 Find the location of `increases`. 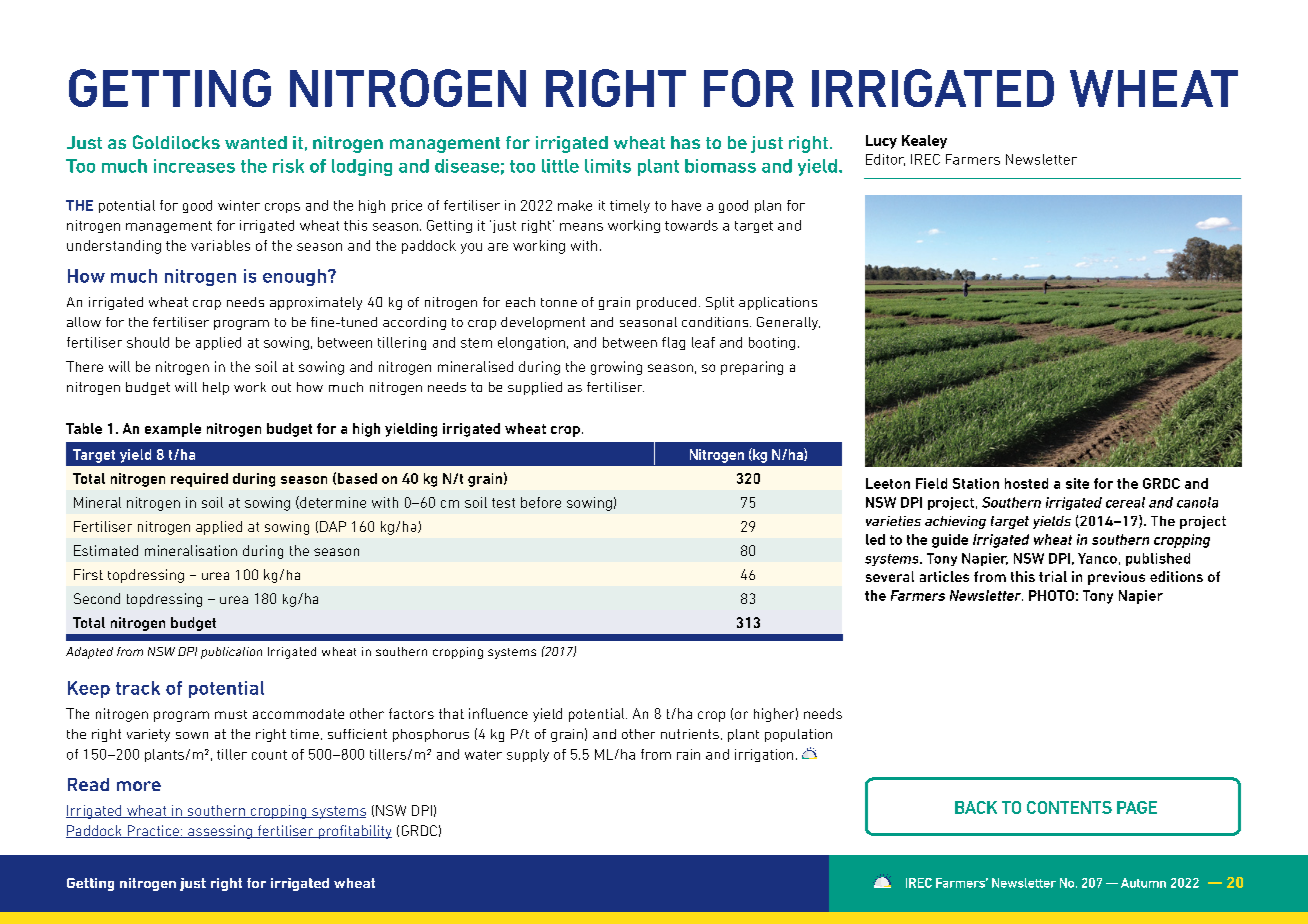

increases is located at coordinates (194, 166).
